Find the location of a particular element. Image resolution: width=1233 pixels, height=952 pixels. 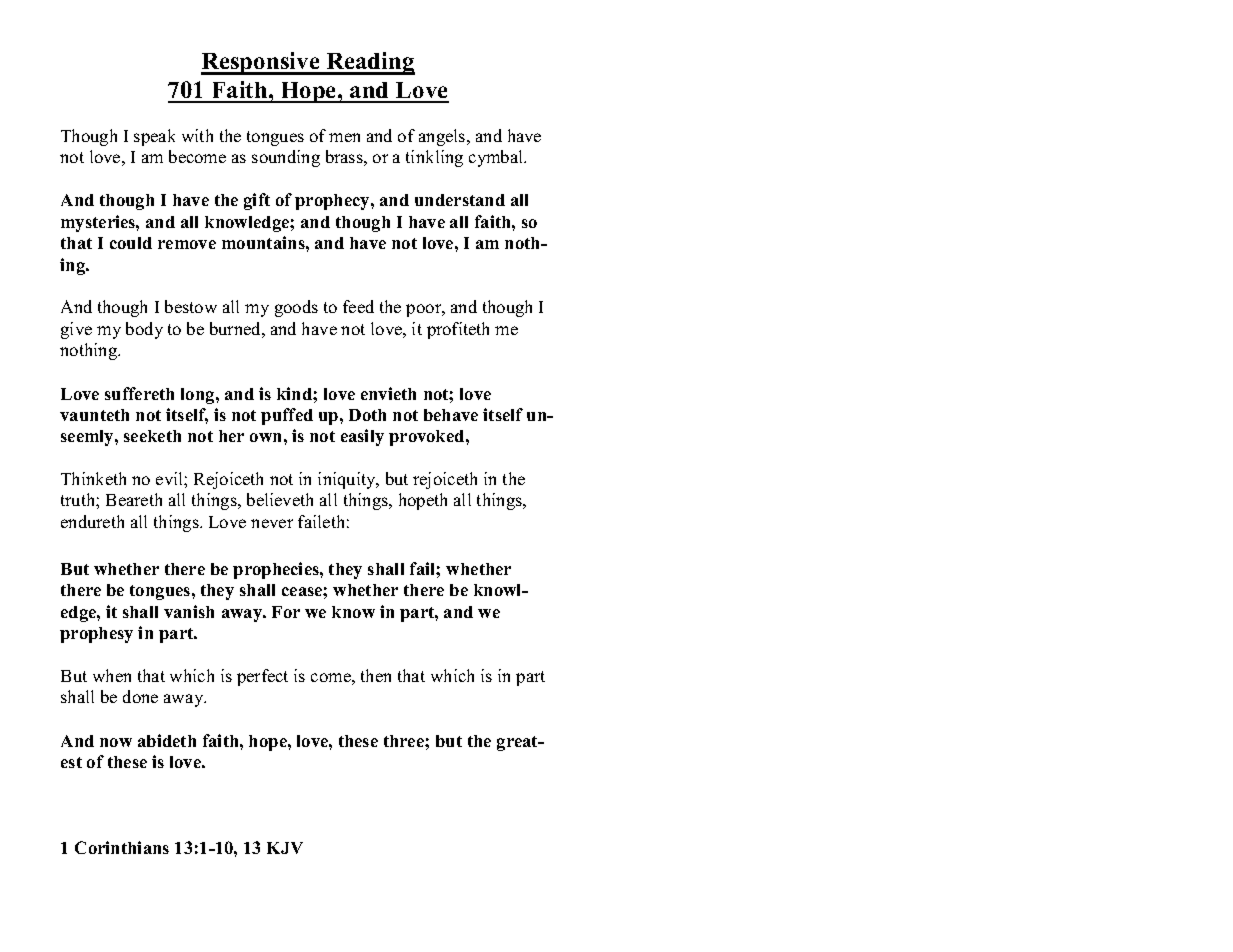

Corinthians is located at coordinates (122, 847).
